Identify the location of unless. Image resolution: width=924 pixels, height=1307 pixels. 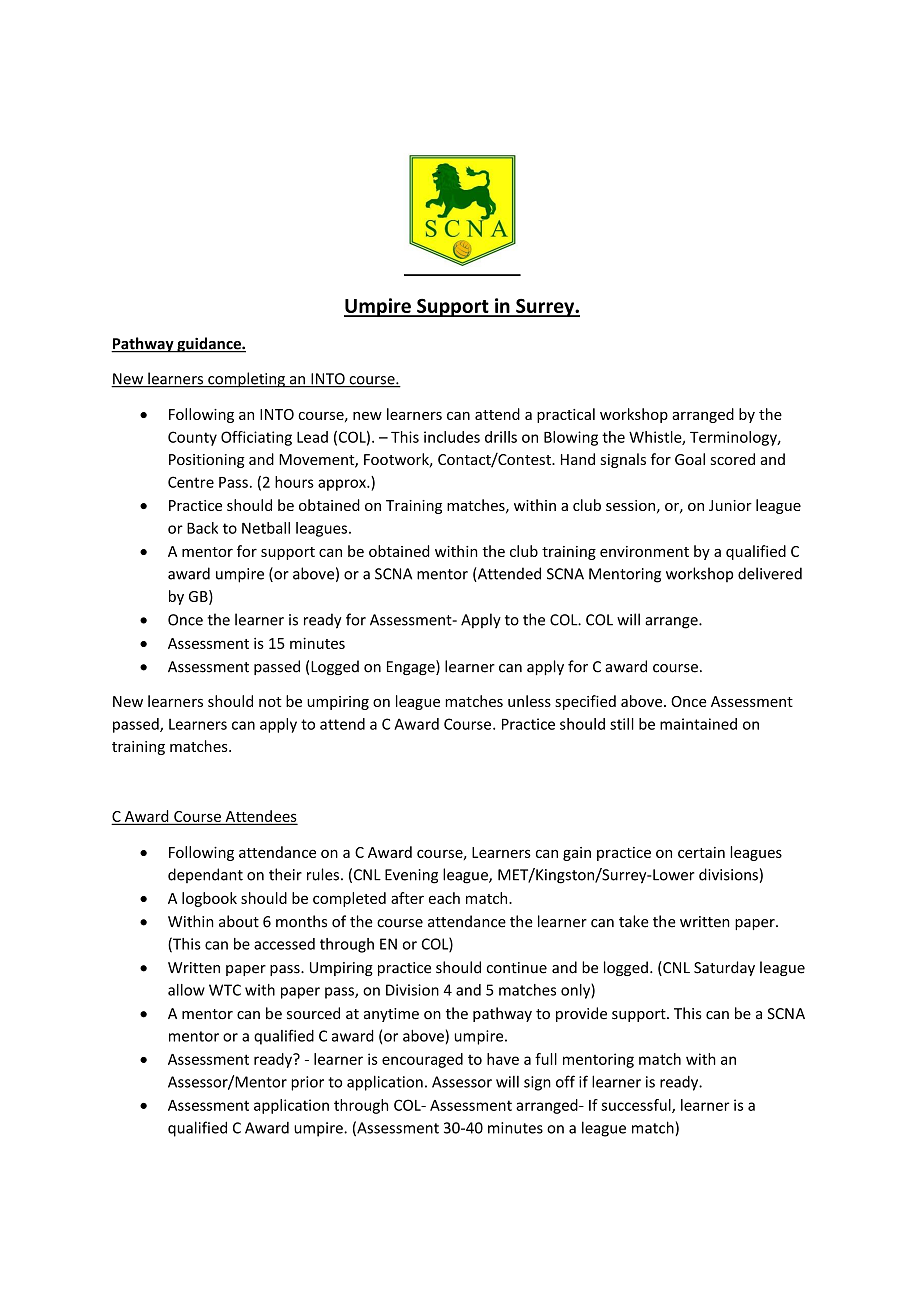
(529, 701).
